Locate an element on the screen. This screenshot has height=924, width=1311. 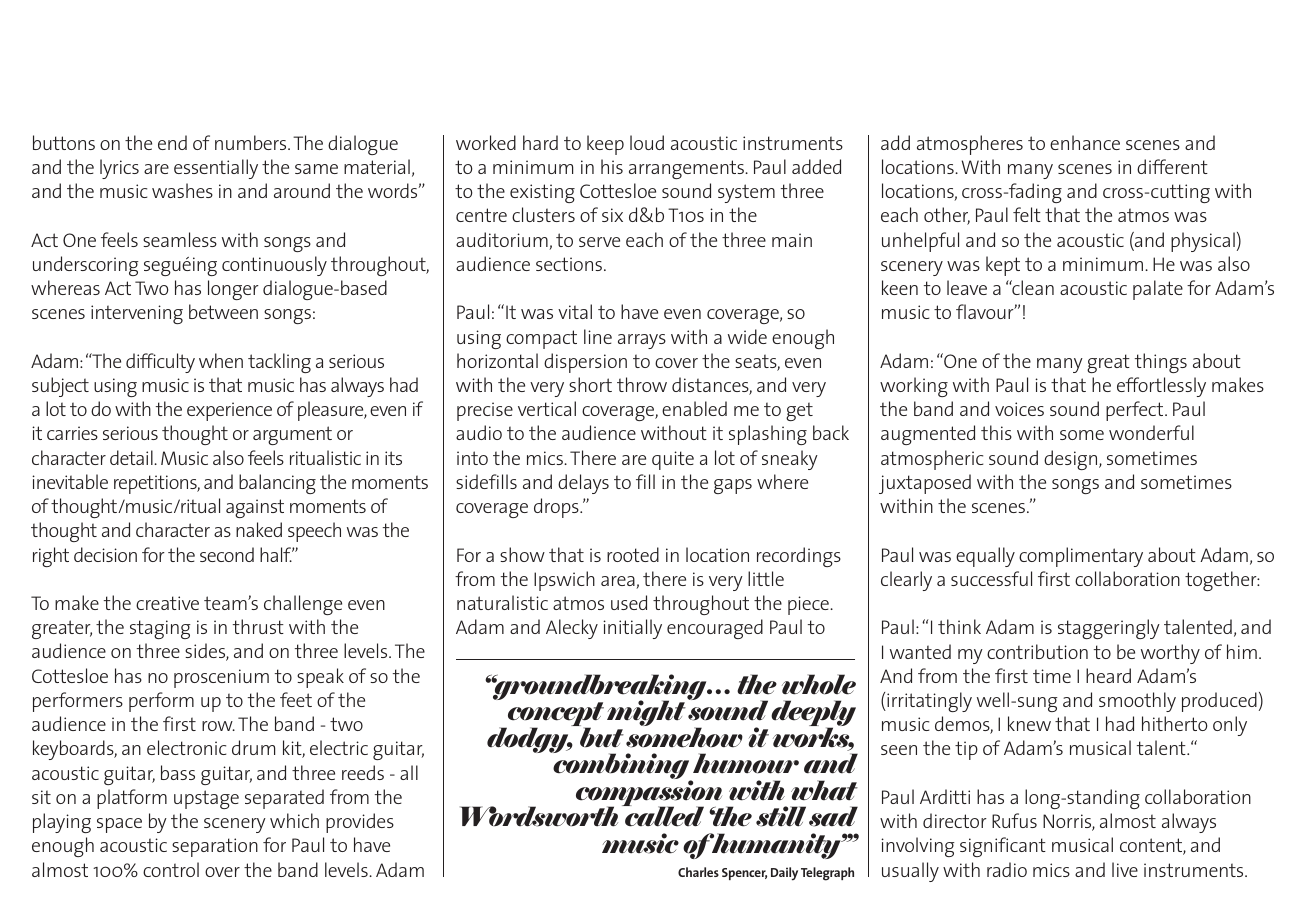
enhance is located at coordinates (1085, 142).
